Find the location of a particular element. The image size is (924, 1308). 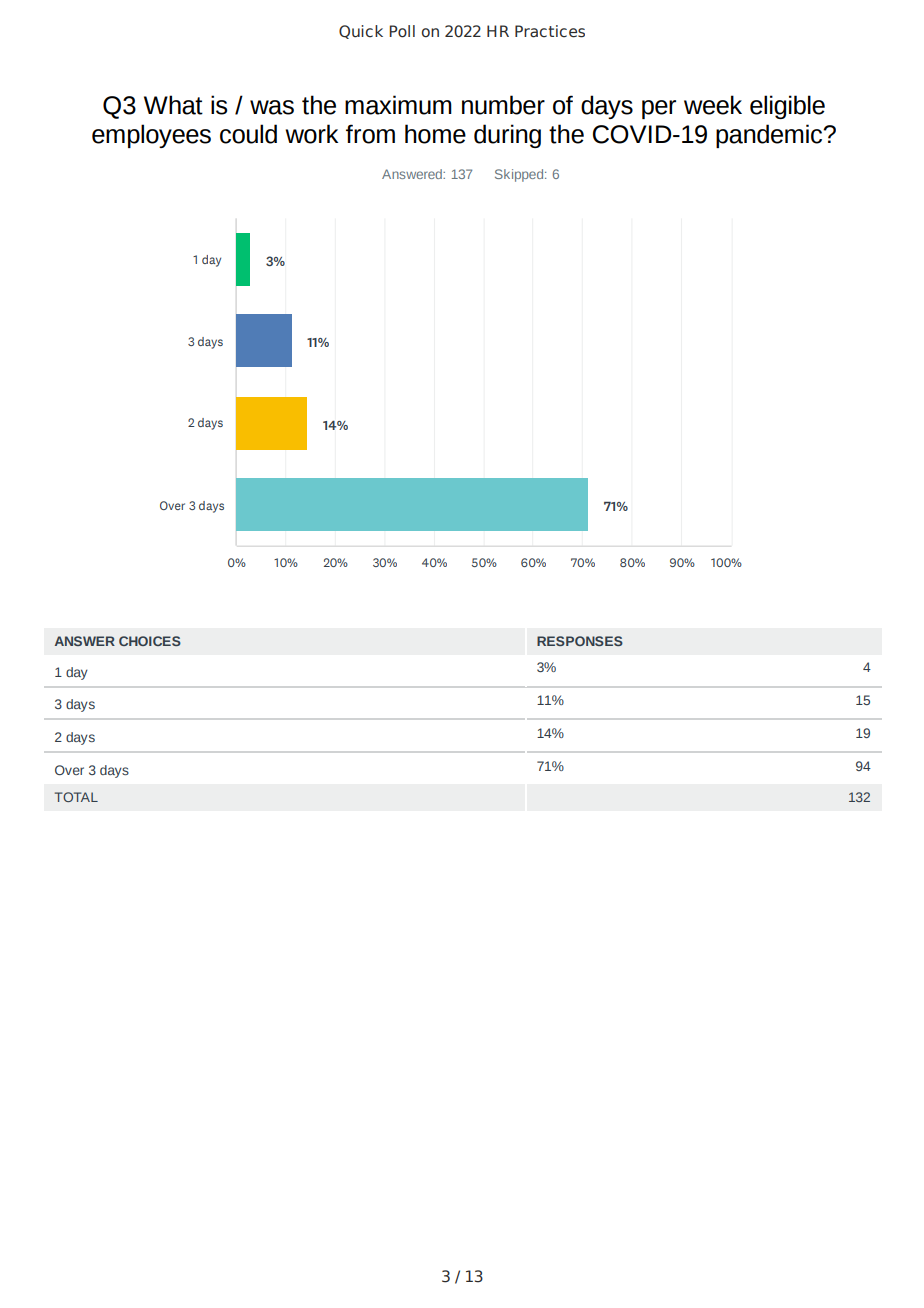

CHOICES is located at coordinates (150, 641).
